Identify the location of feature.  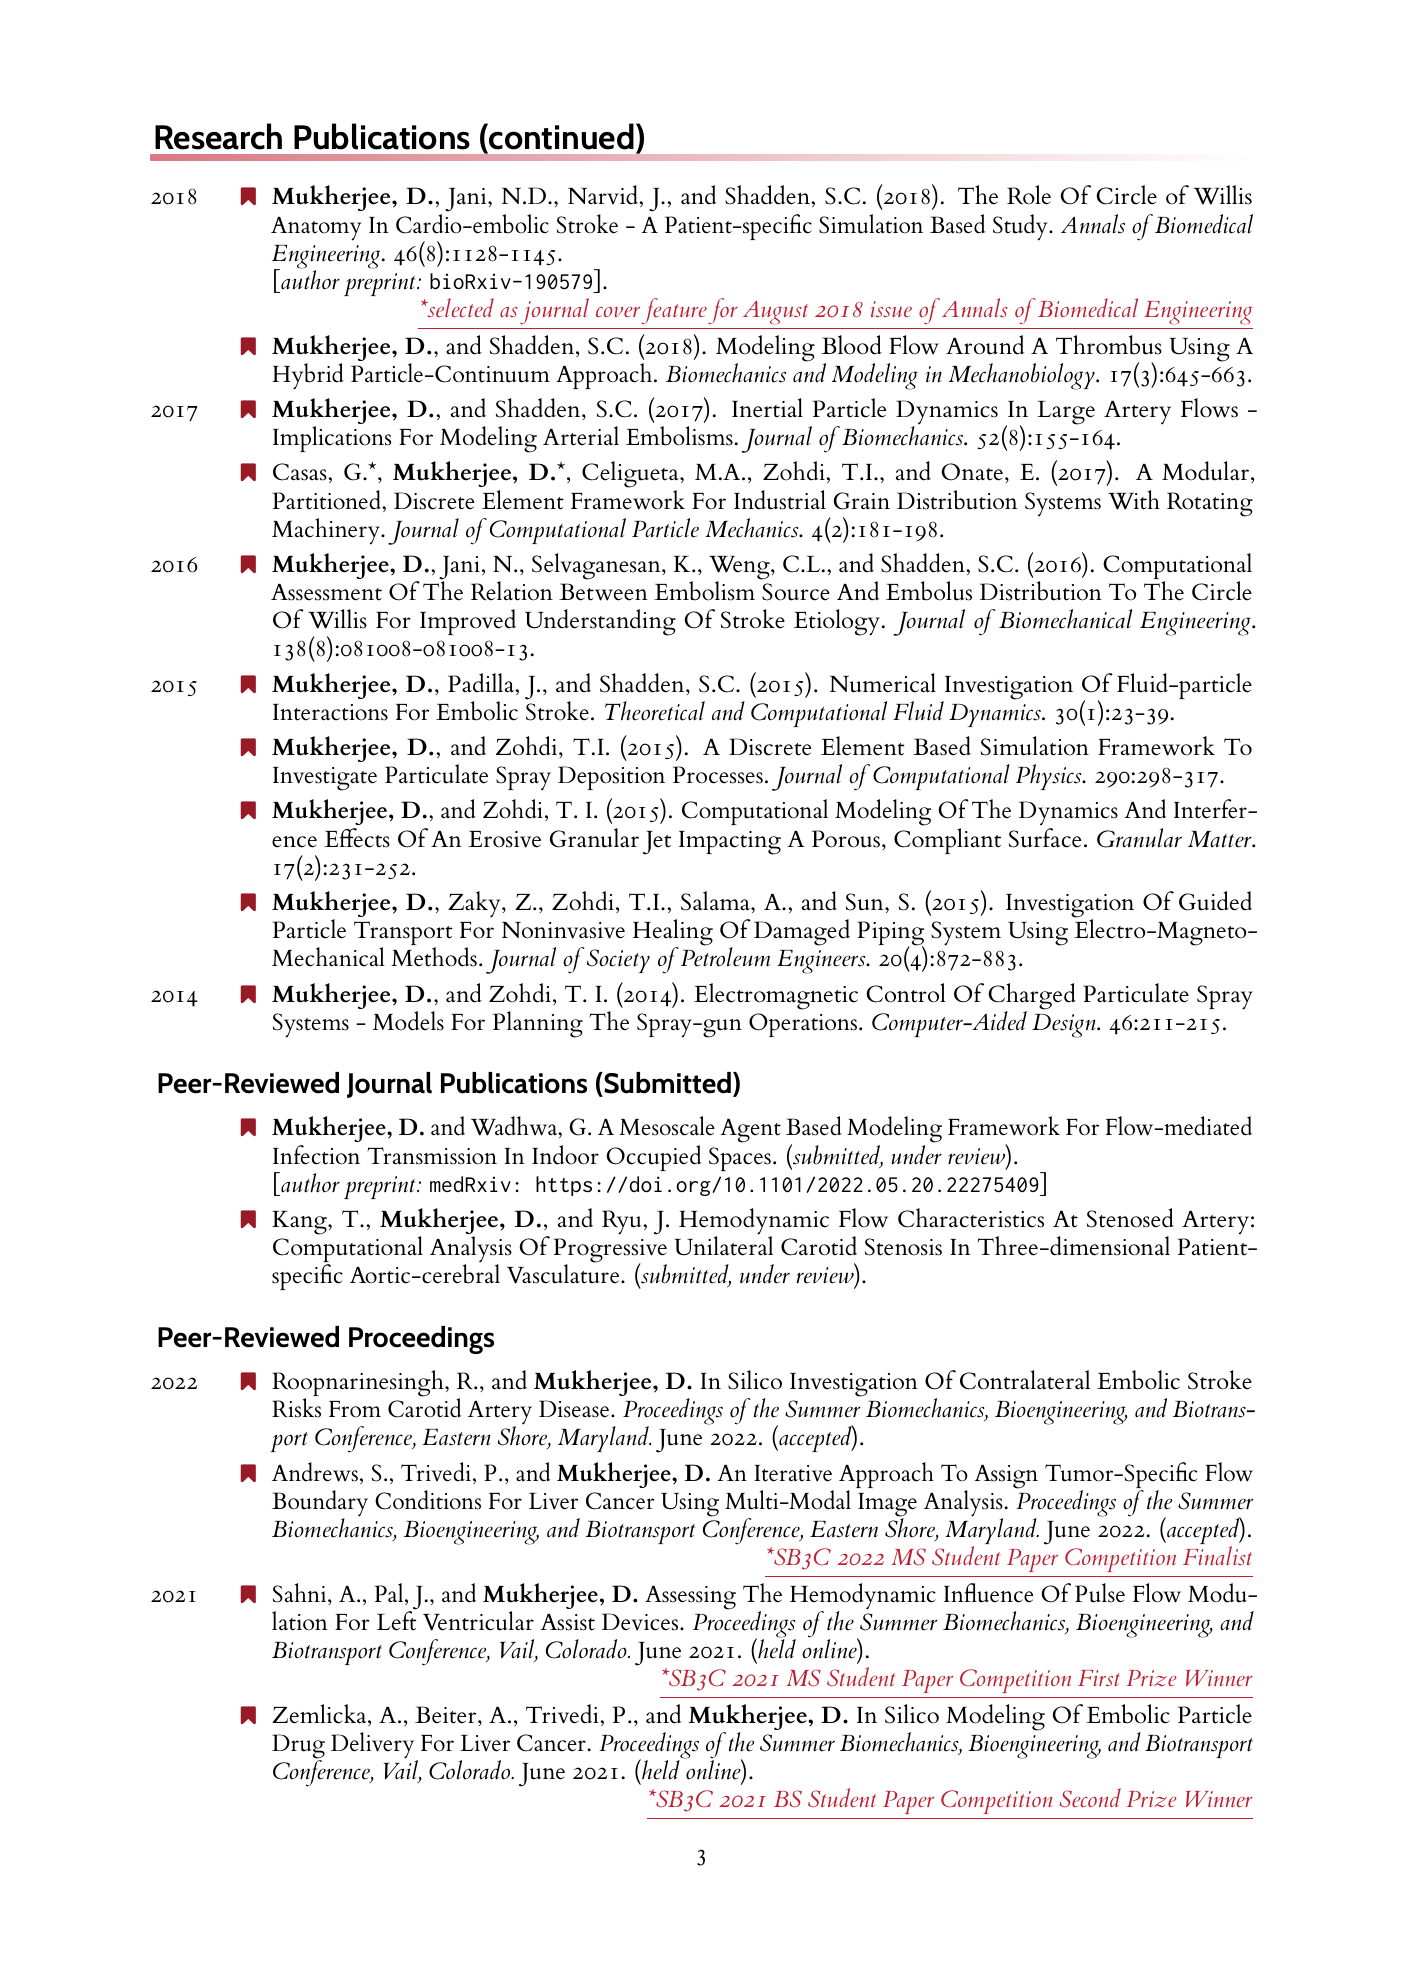
(674, 311).
